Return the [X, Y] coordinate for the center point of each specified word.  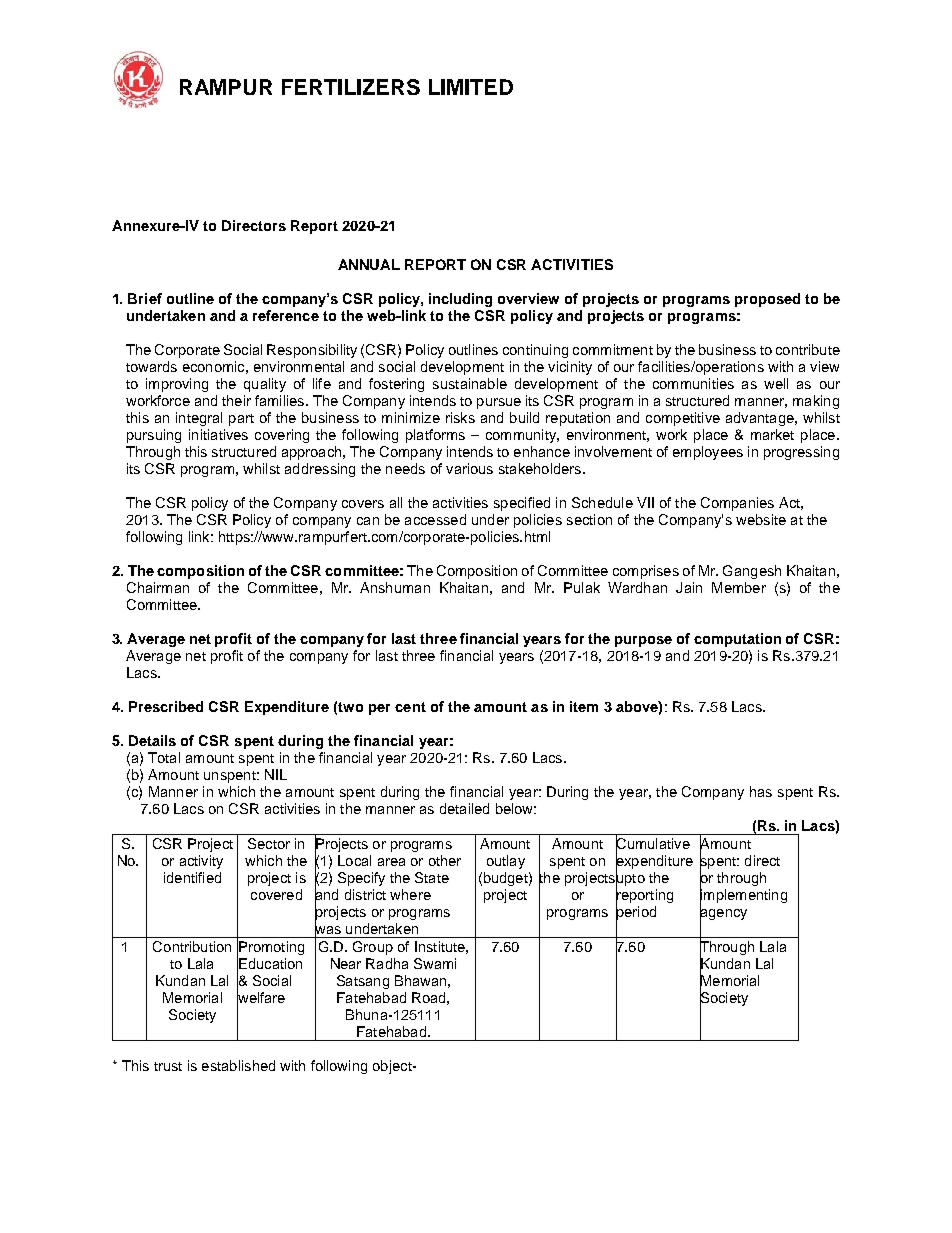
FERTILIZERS [351, 87]
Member [739, 587]
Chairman [158, 587]
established [238, 1065]
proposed [767, 300]
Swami [435, 963]
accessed [435, 519]
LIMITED [471, 87]
